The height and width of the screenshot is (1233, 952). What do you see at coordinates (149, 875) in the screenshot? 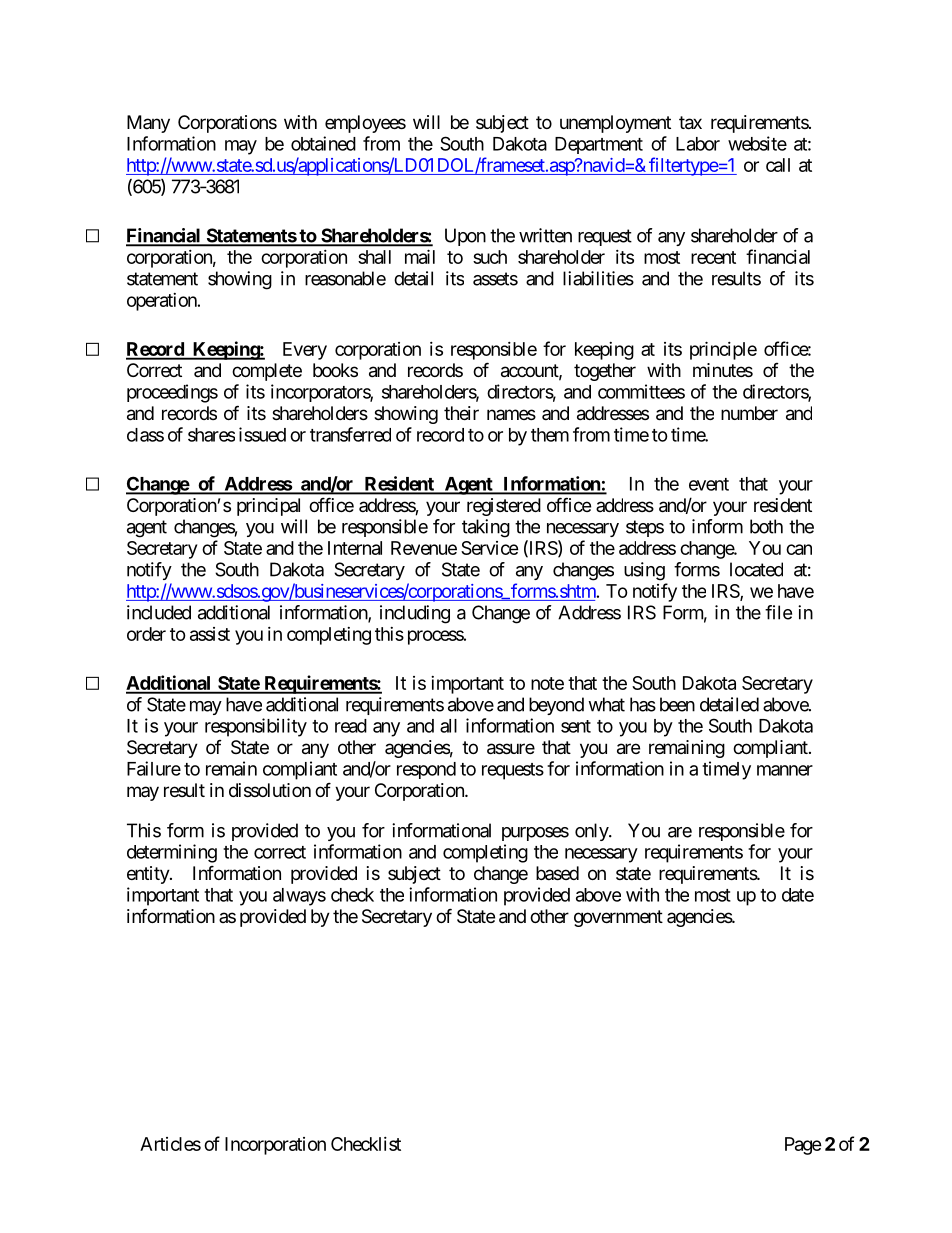
I see `entity` at bounding box center [149, 875].
